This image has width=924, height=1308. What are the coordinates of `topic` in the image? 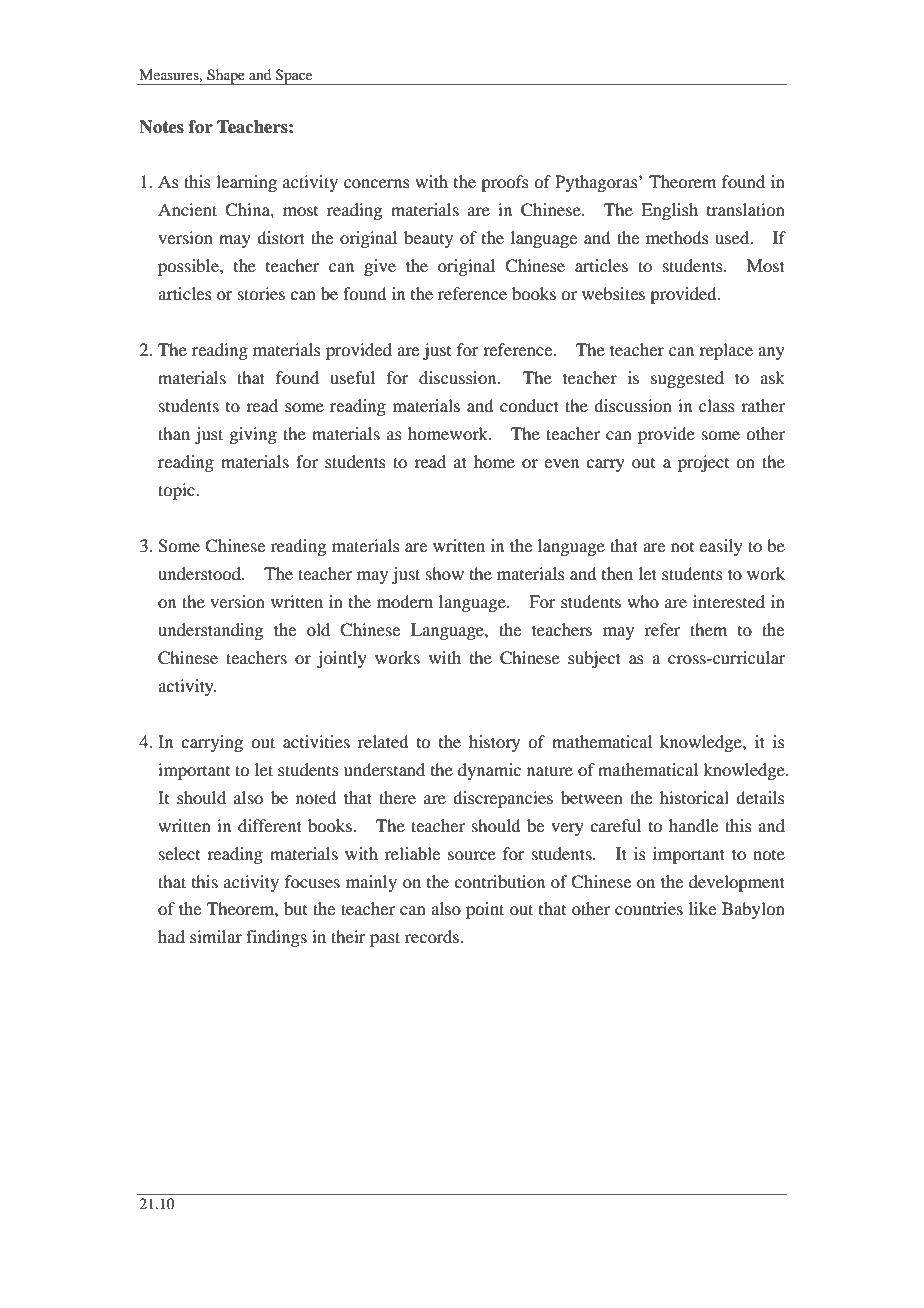 It's located at (177, 491).
